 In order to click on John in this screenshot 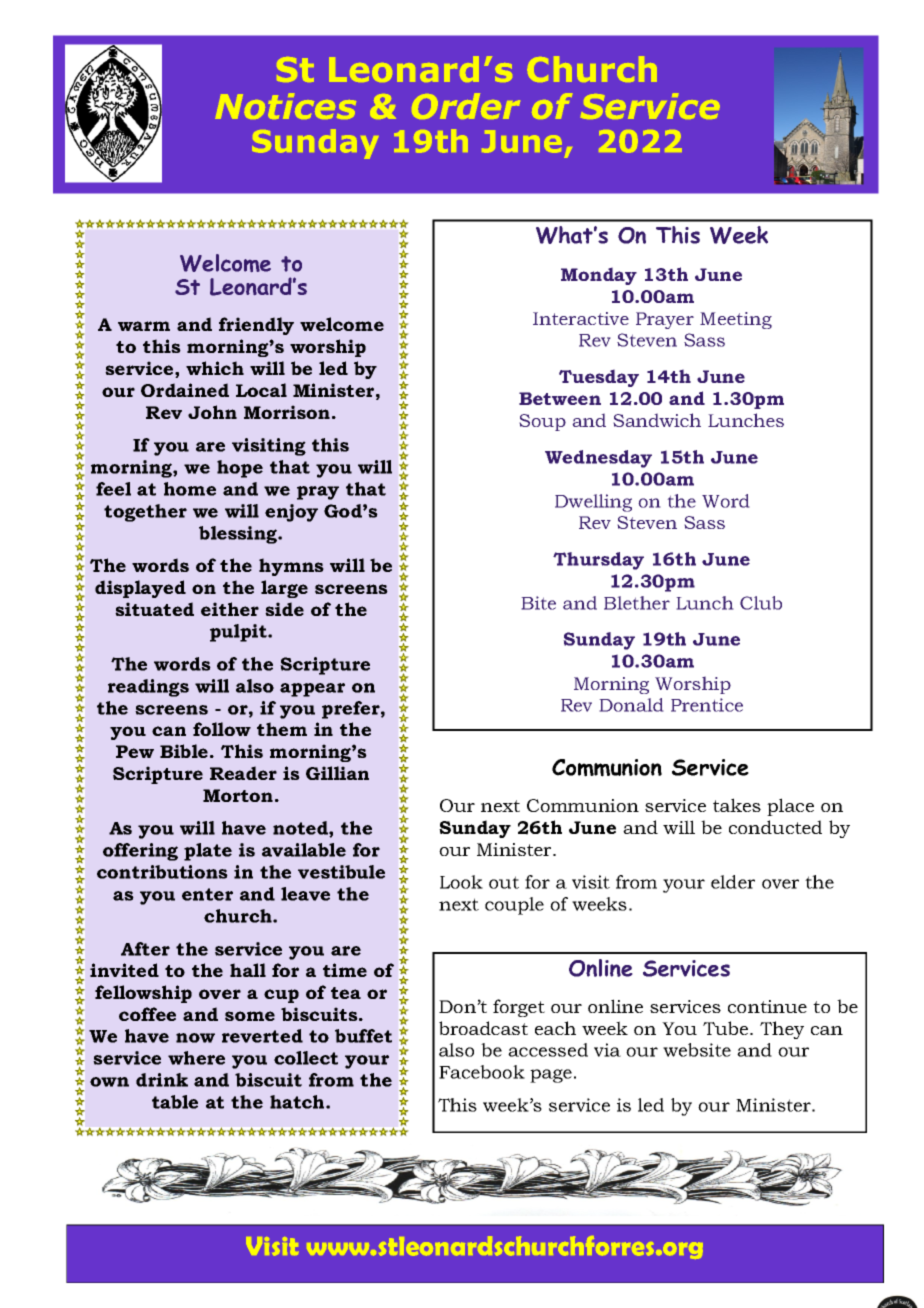, I will do `click(212, 412)`.
